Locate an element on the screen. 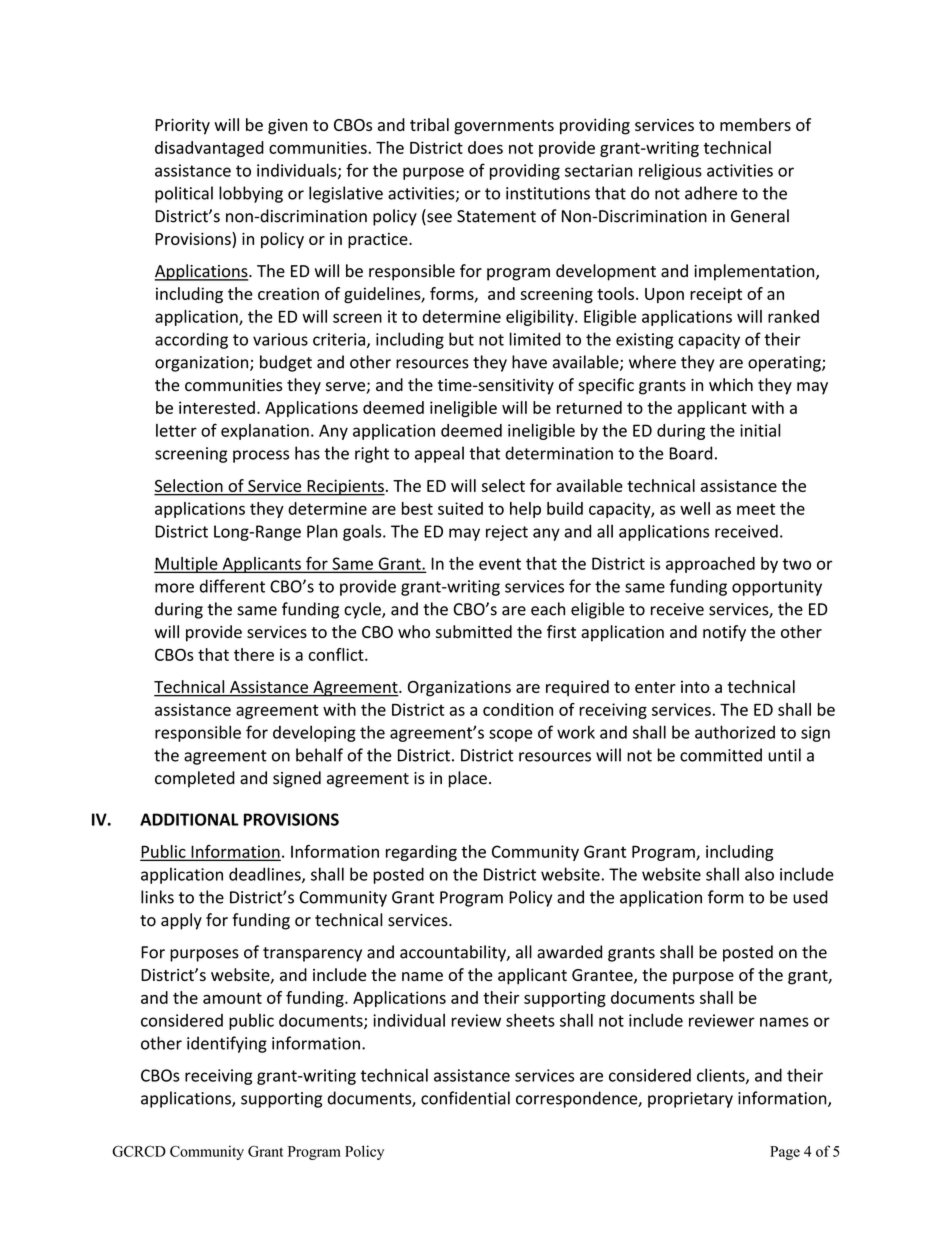 This screenshot has width=952, height=1233. submitted is located at coordinates (474, 631).
